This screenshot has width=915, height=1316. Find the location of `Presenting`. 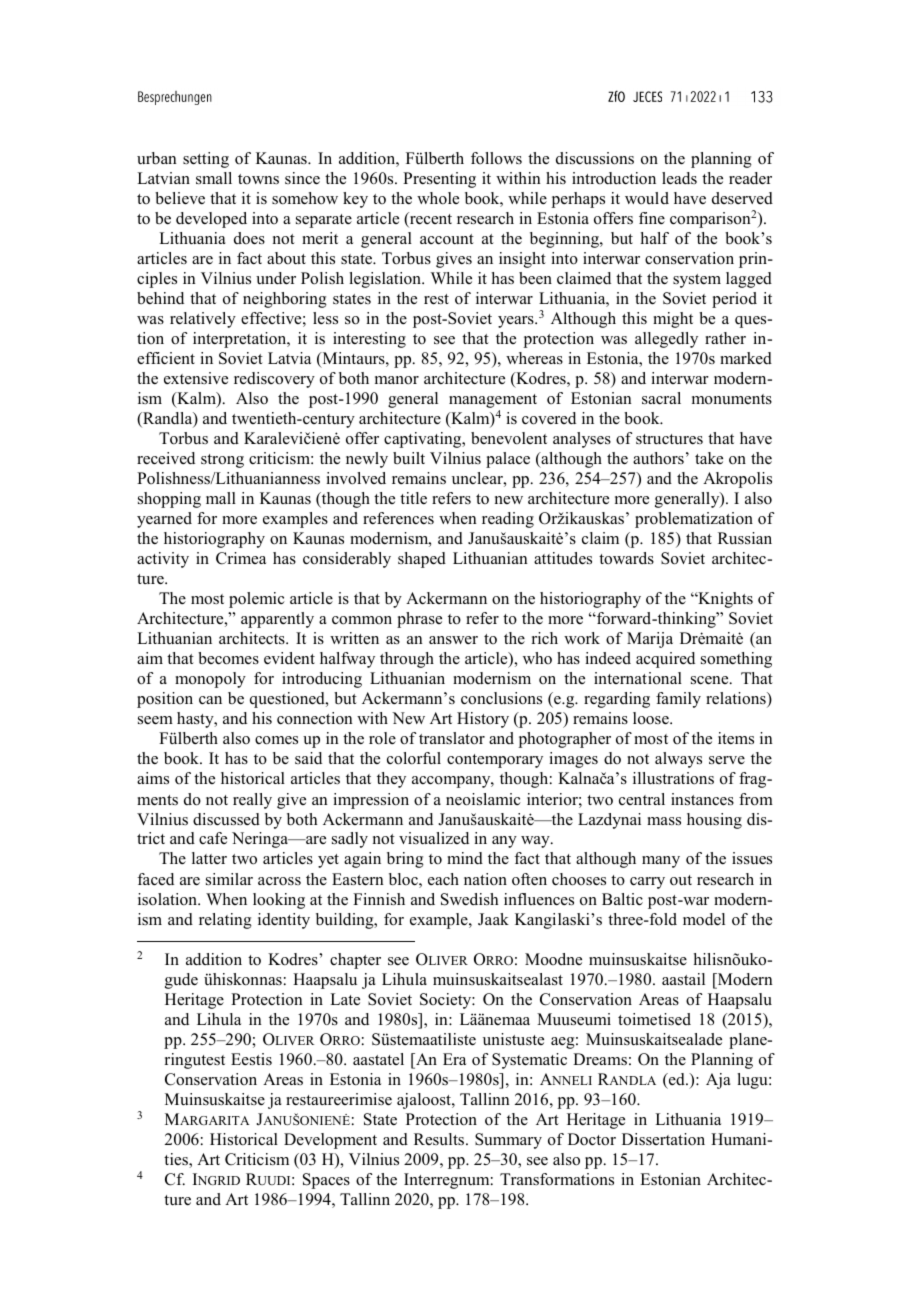

Presenting is located at coordinates (439, 180).
